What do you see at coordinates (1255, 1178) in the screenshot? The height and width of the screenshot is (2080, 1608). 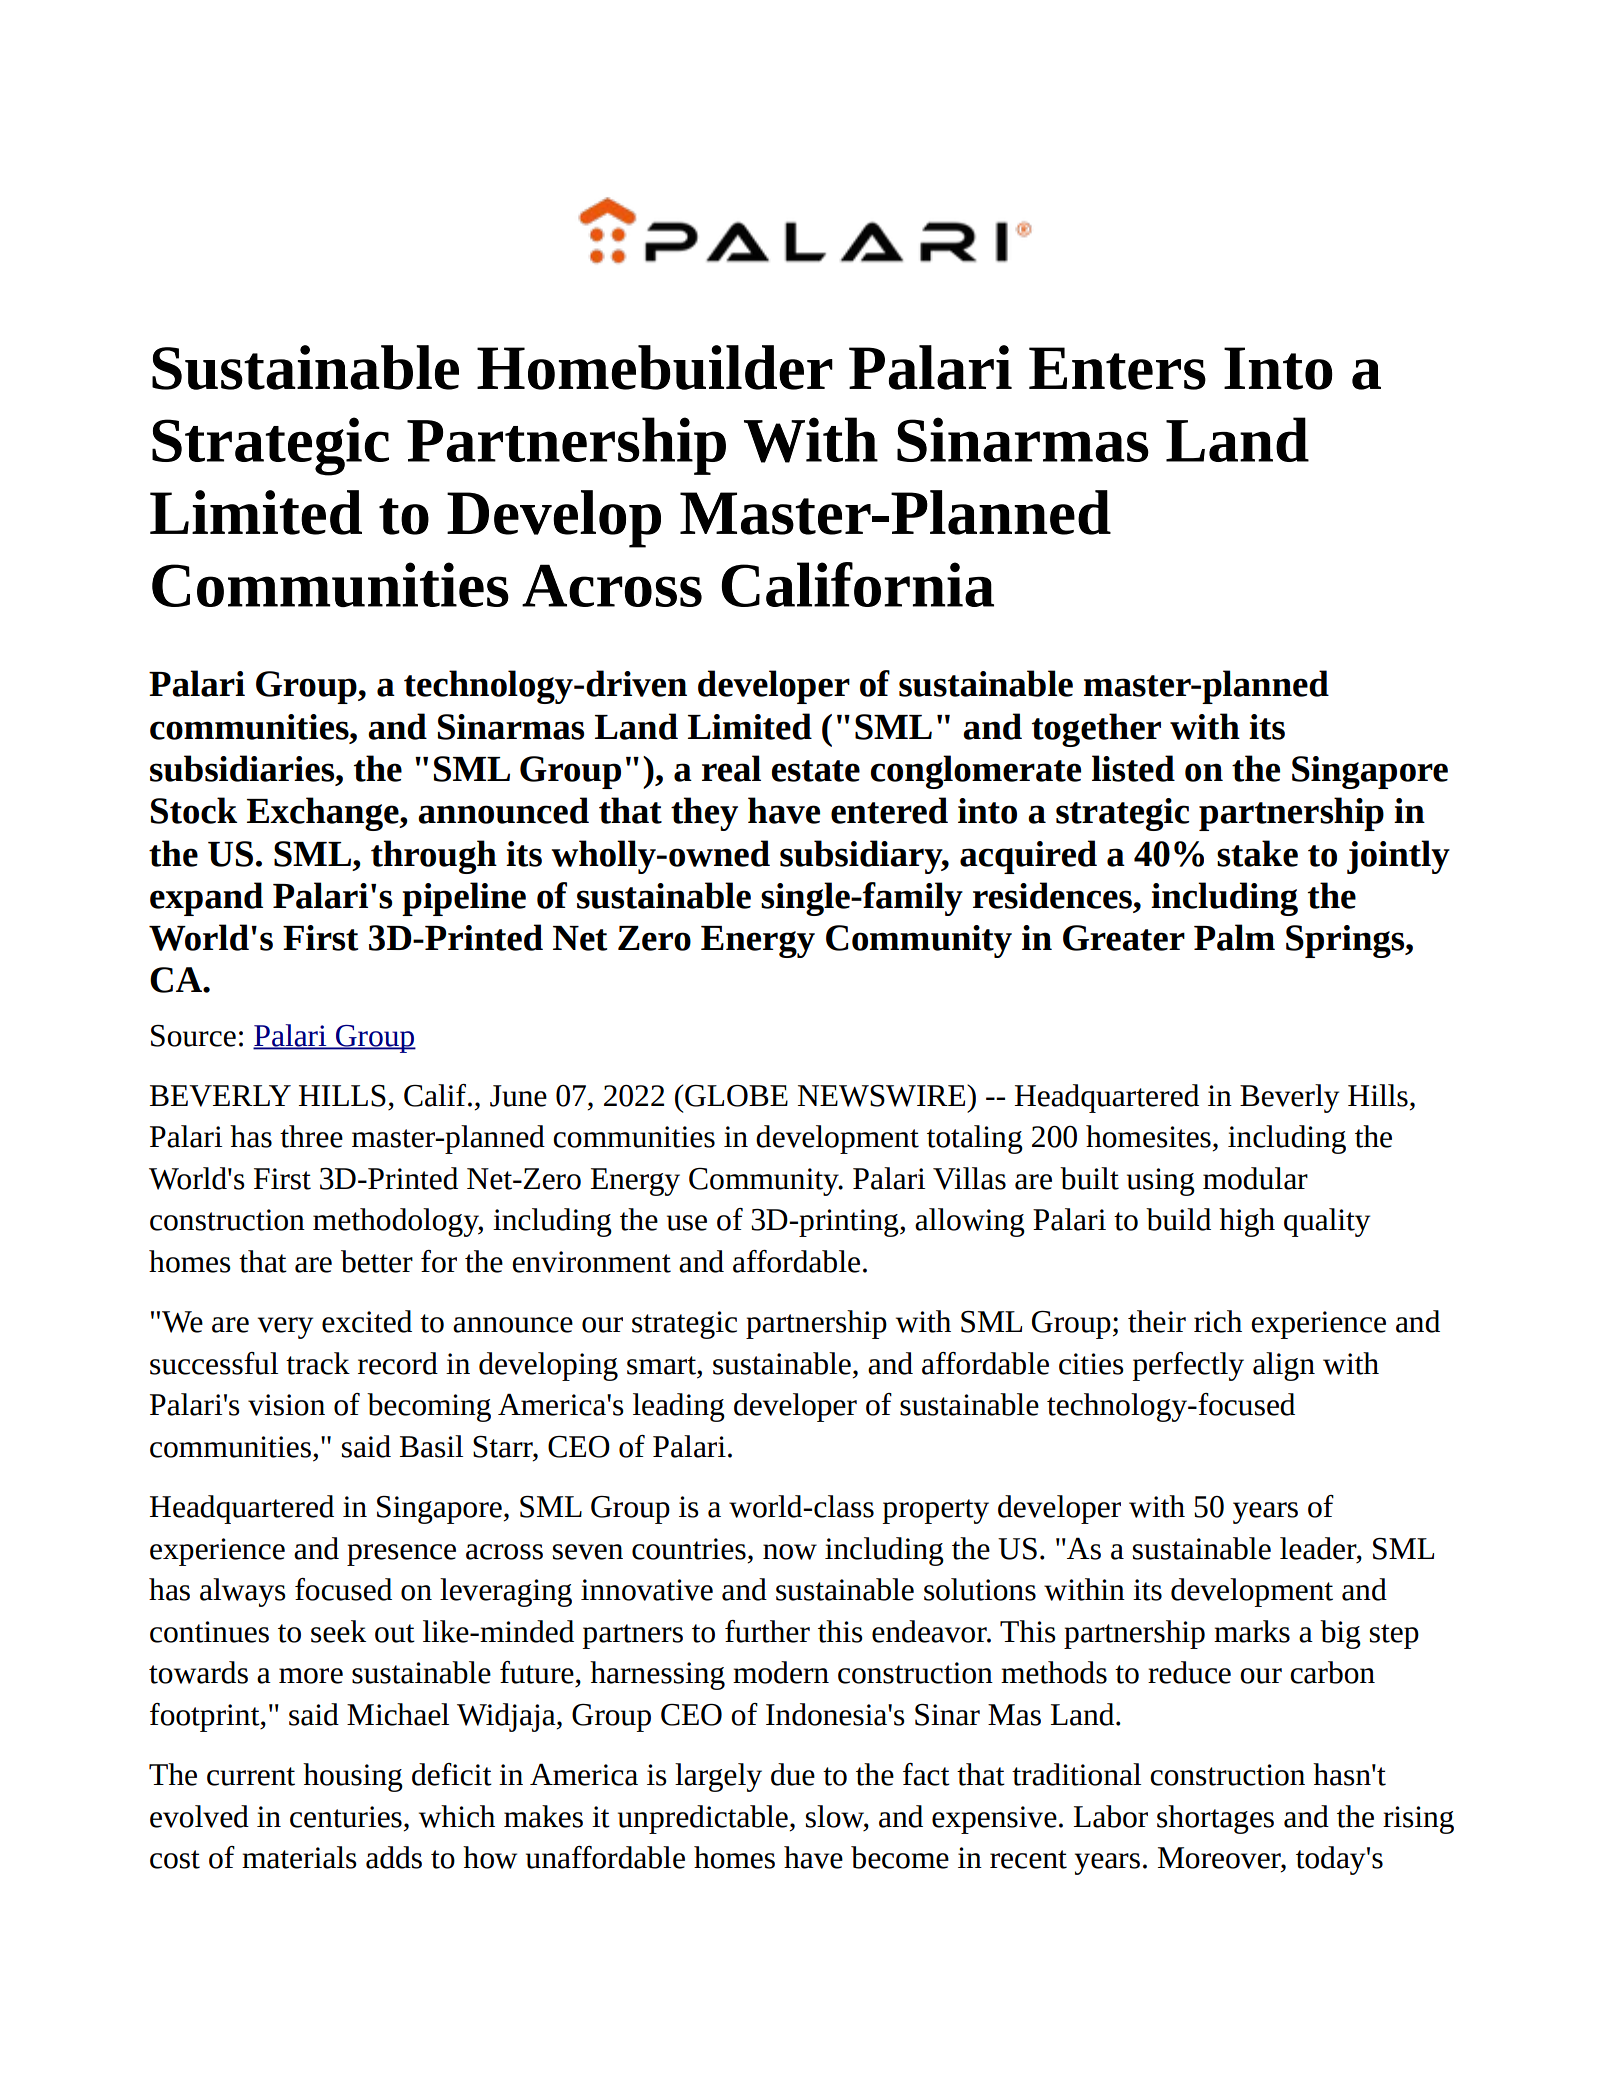 I see `modular` at bounding box center [1255, 1178].
